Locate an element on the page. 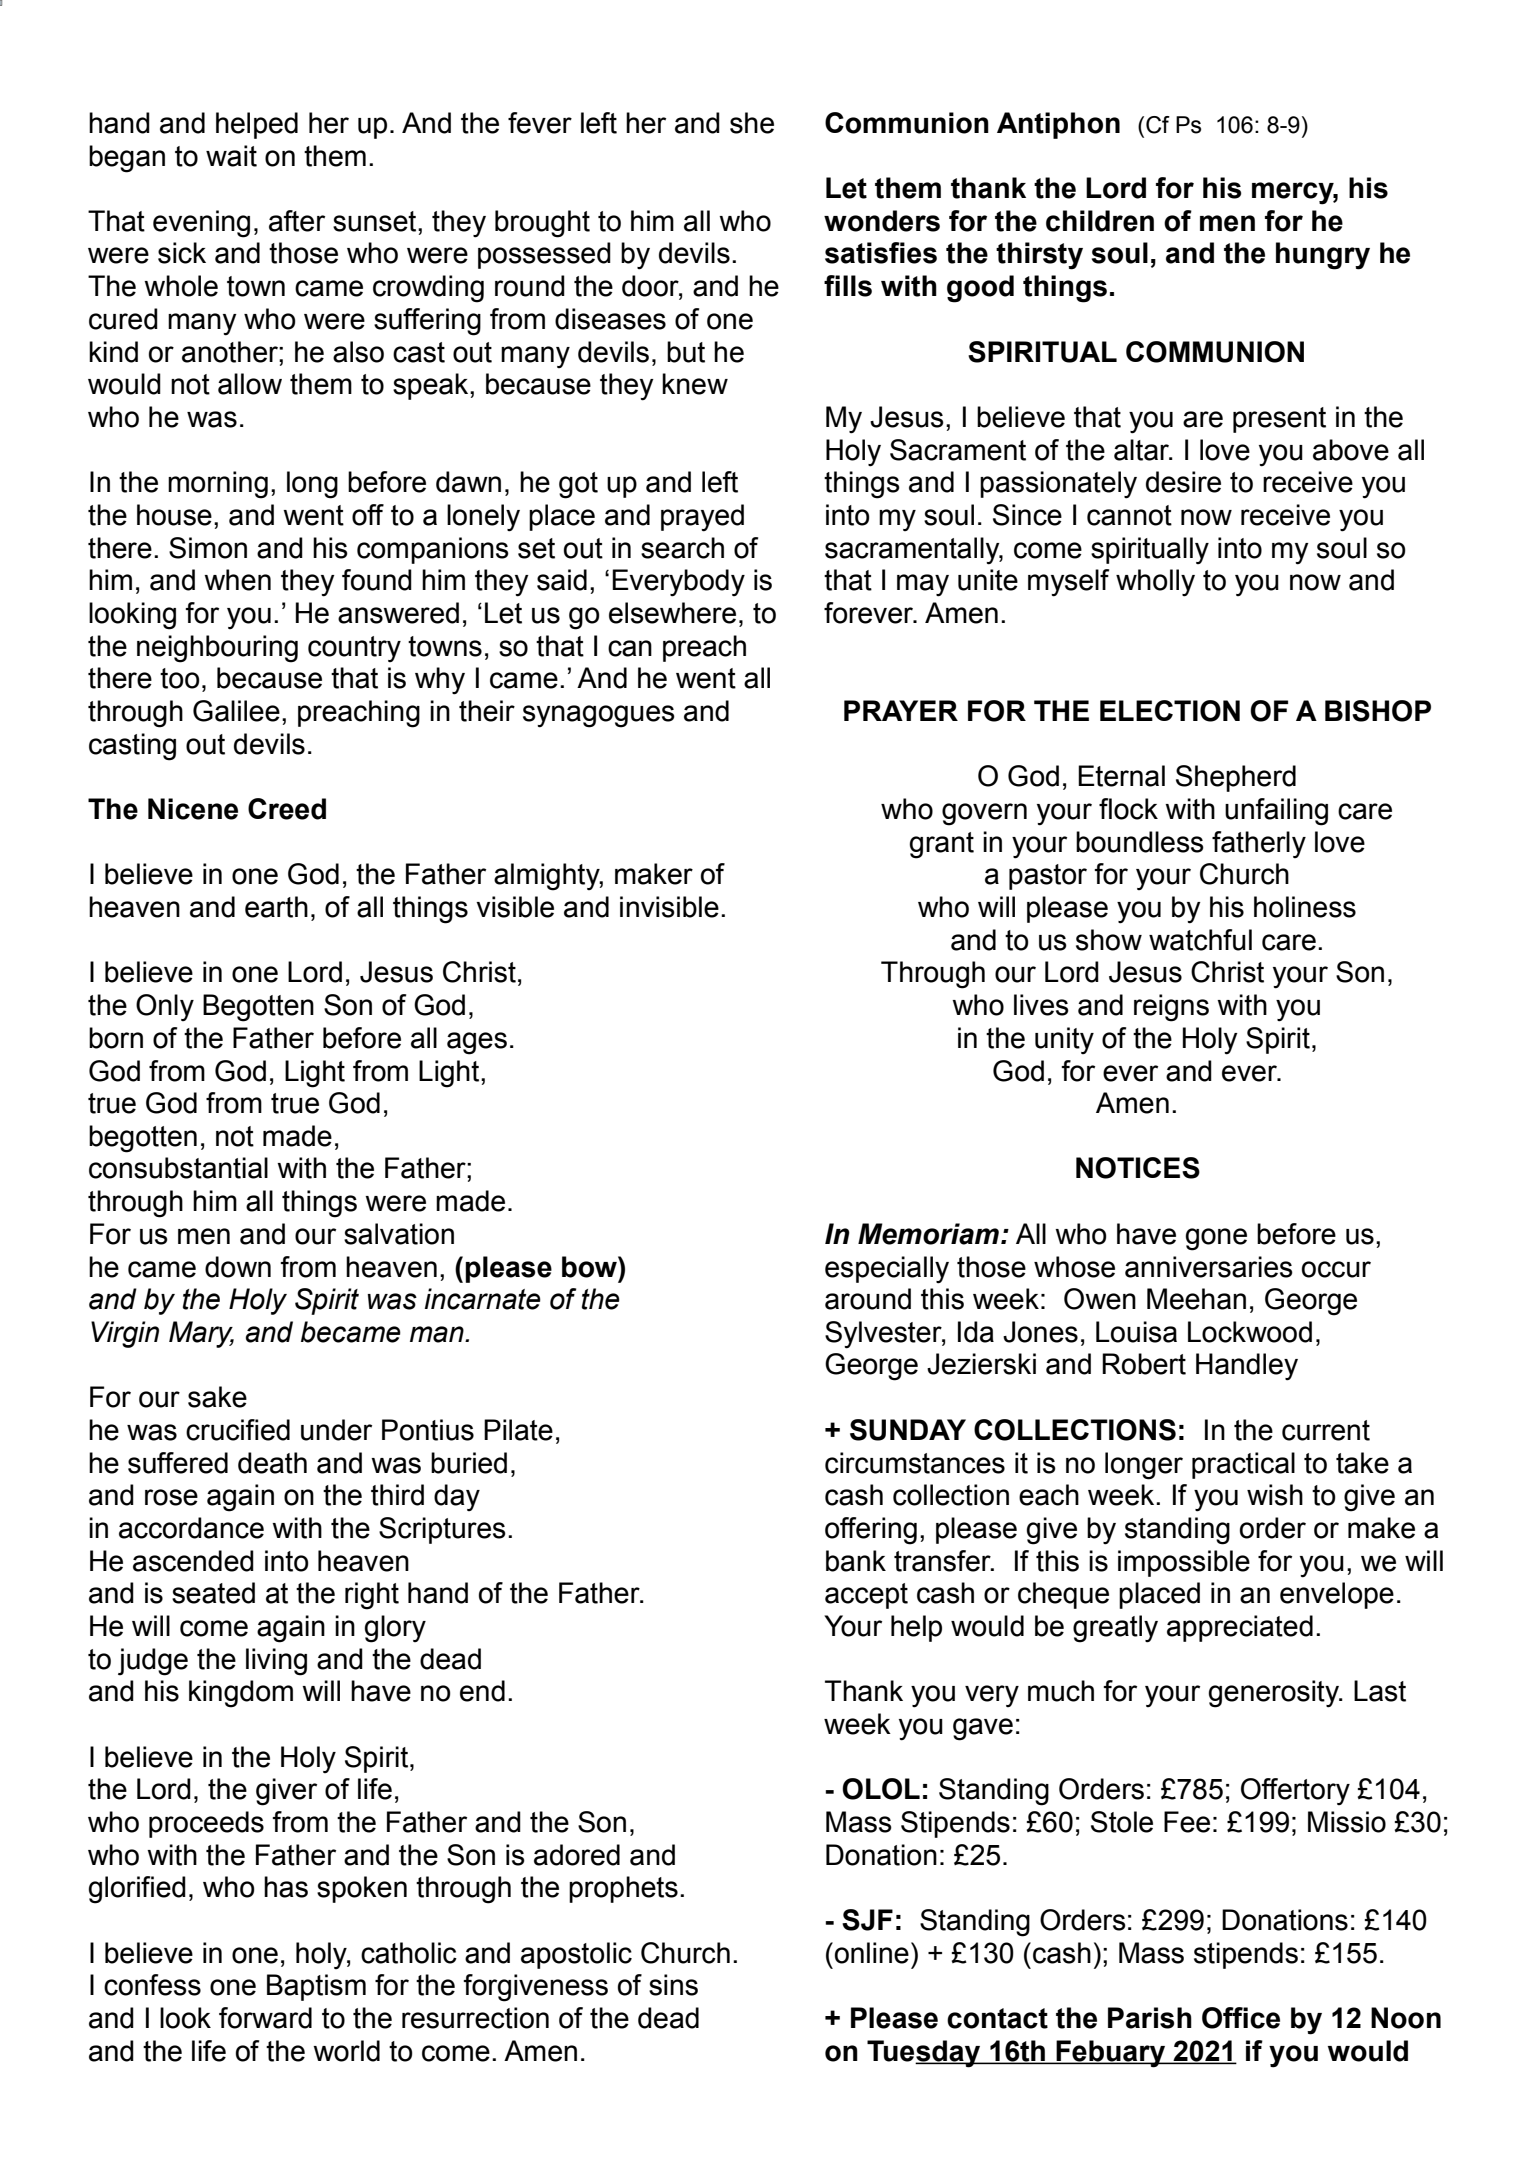 Image resolution: width=1537 pixels, height=2175 pixels. wonders is located at coordinates (882, 221).
